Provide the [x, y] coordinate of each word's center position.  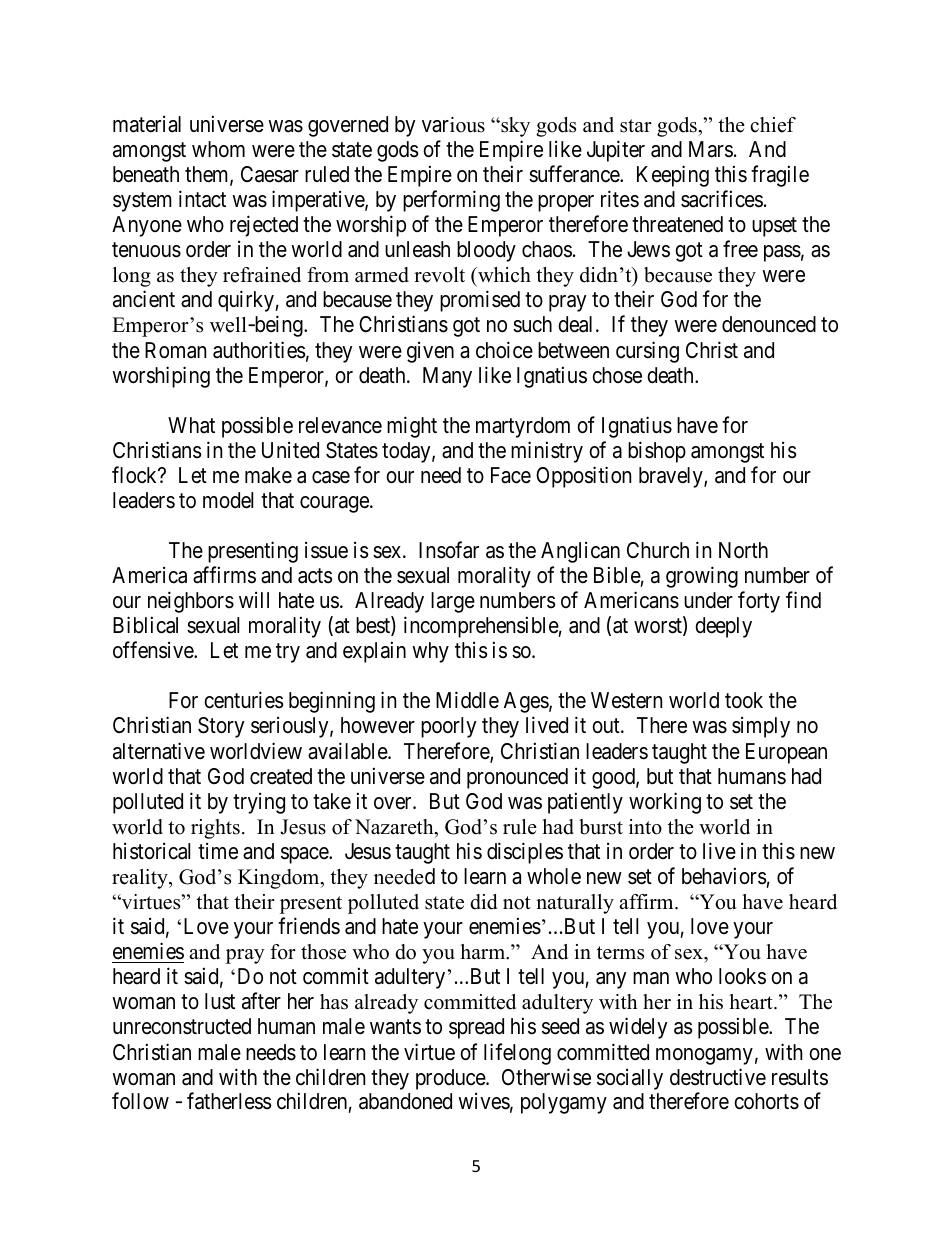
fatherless [229, 1101]
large [453, 602]
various [453, 125]
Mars [711, 149]
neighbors [191, 602]
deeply [723, 627]
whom [218, 149]
